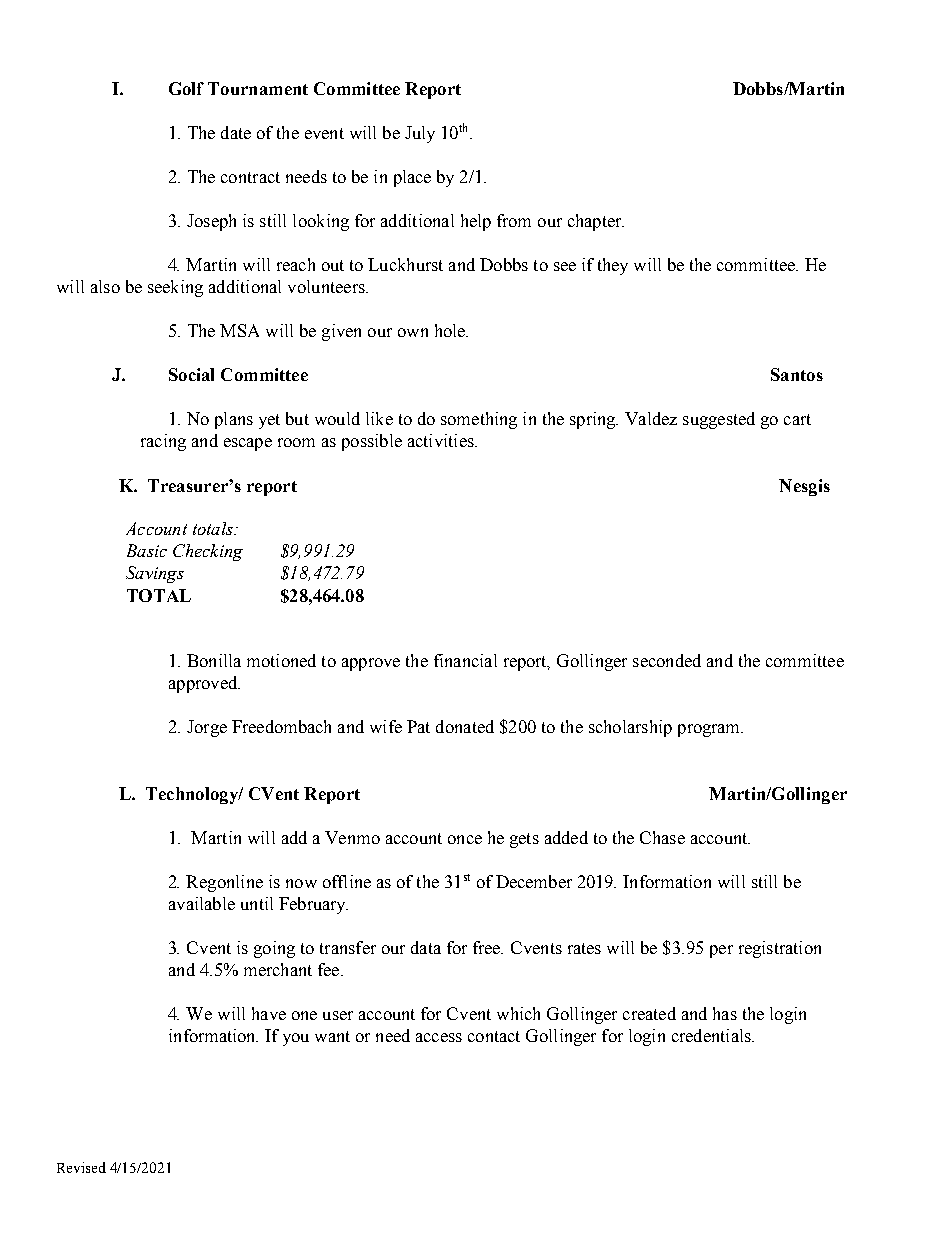 This screenshot has height=1233, width=952. I want to click on available, so click(202, 903).
